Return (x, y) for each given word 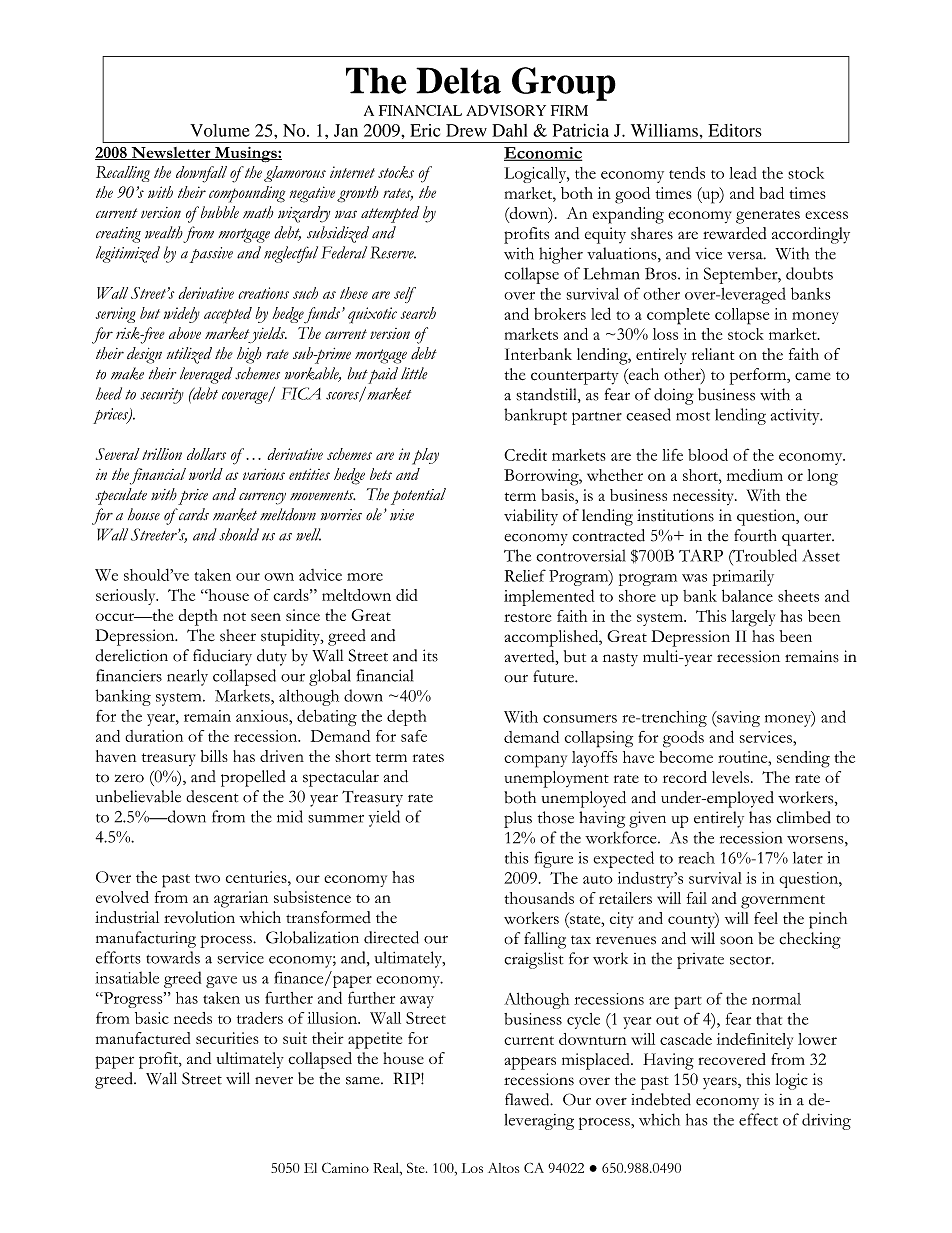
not (234, 616)
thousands (539, 898)
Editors (735, 130)
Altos (503, 1168)
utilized (189, 355)
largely (753, 618)
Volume (220, 130)
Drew (466, 130)
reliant (713, 354)
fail (697, 898)
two (207, 878)
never (274, 1080)
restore (527, 617)
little (414, 373)
